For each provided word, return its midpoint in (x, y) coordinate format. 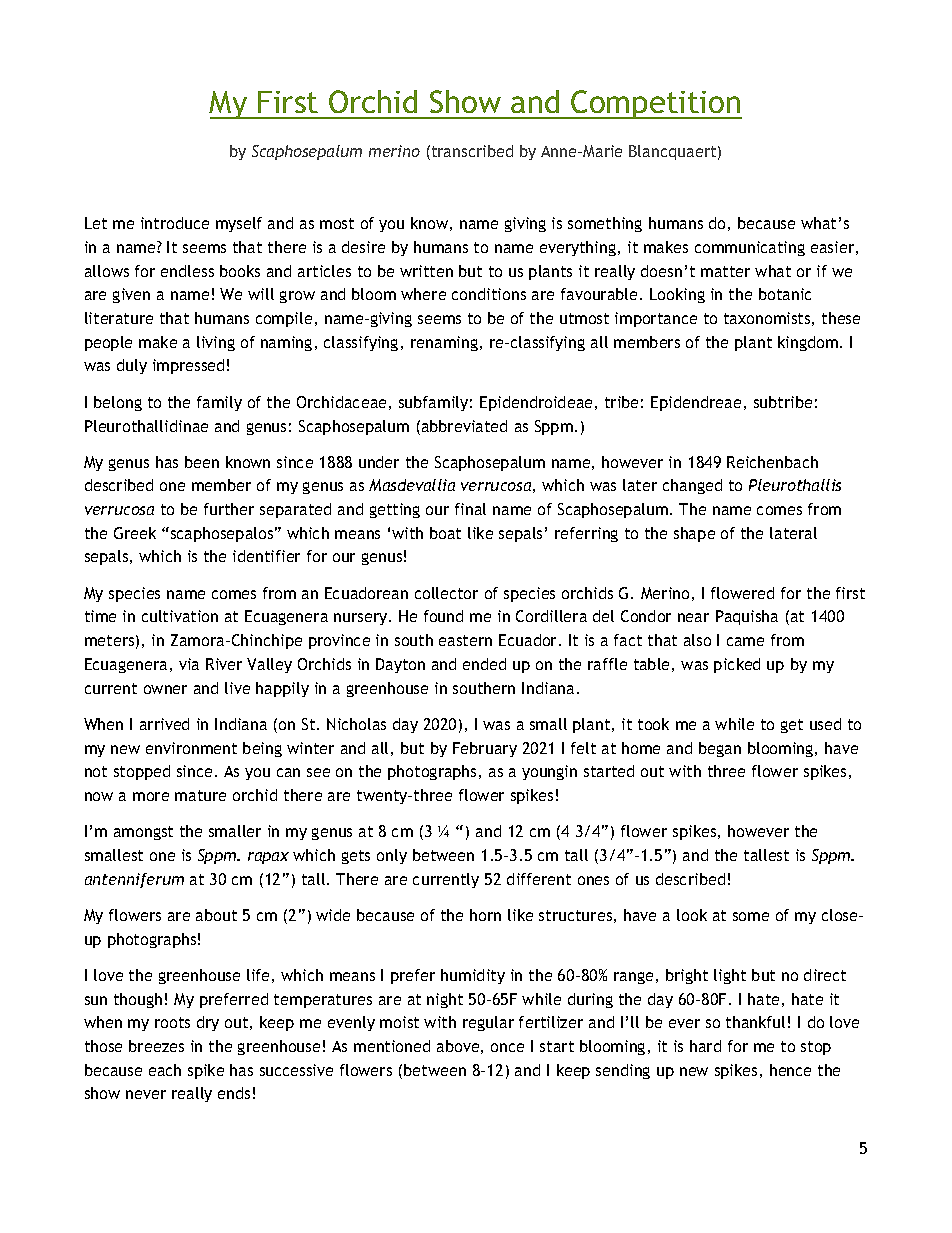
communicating (750, 248)
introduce (175, 223)
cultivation (180, 616)
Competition (655, 104)
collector (446, 593)
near (693, 617)
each (165, 1070)
